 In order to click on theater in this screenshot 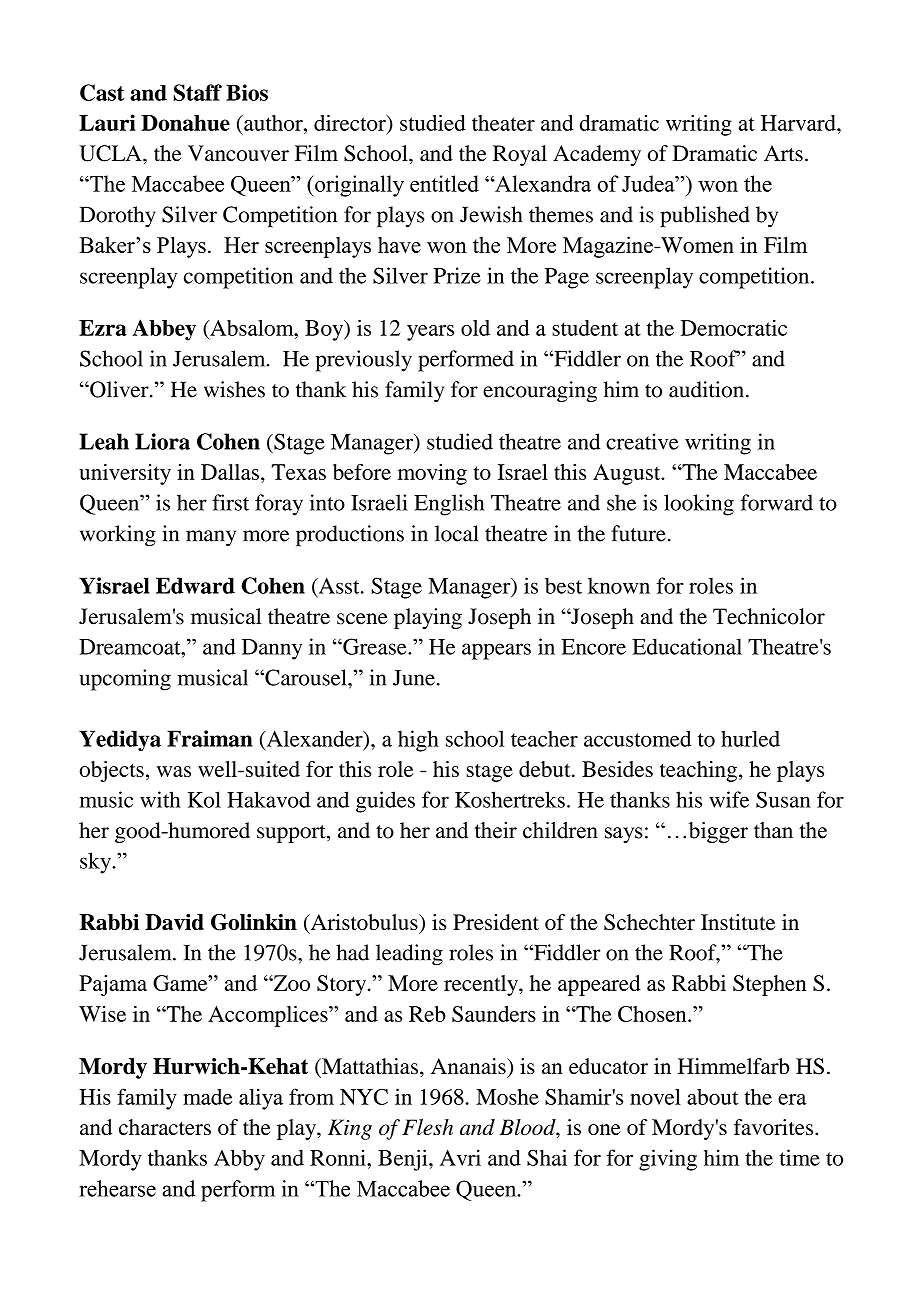, I will do `click(503, 123)`.
